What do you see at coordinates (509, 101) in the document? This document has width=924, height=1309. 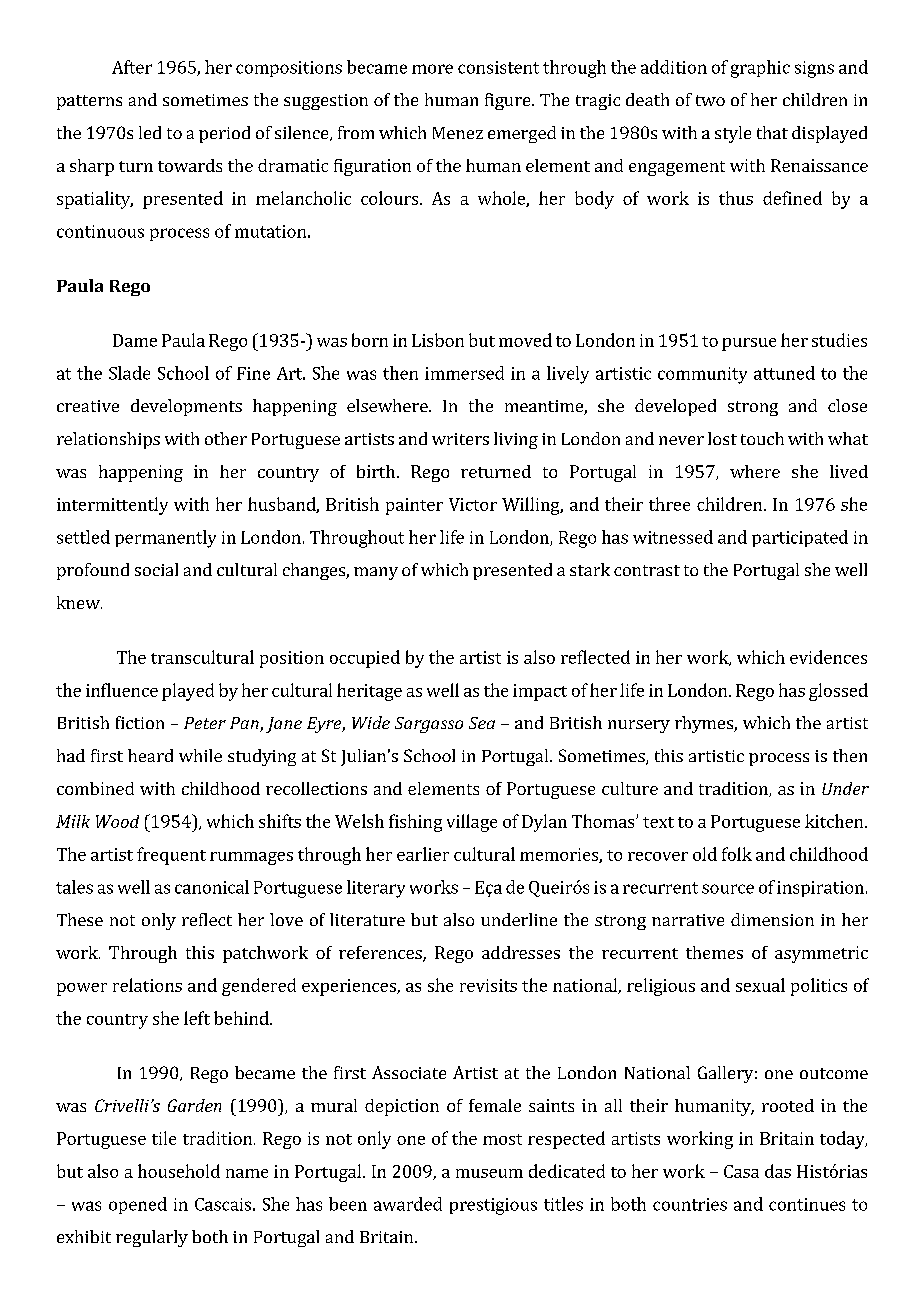 I see `figure` at bounding box center [509, 101].
